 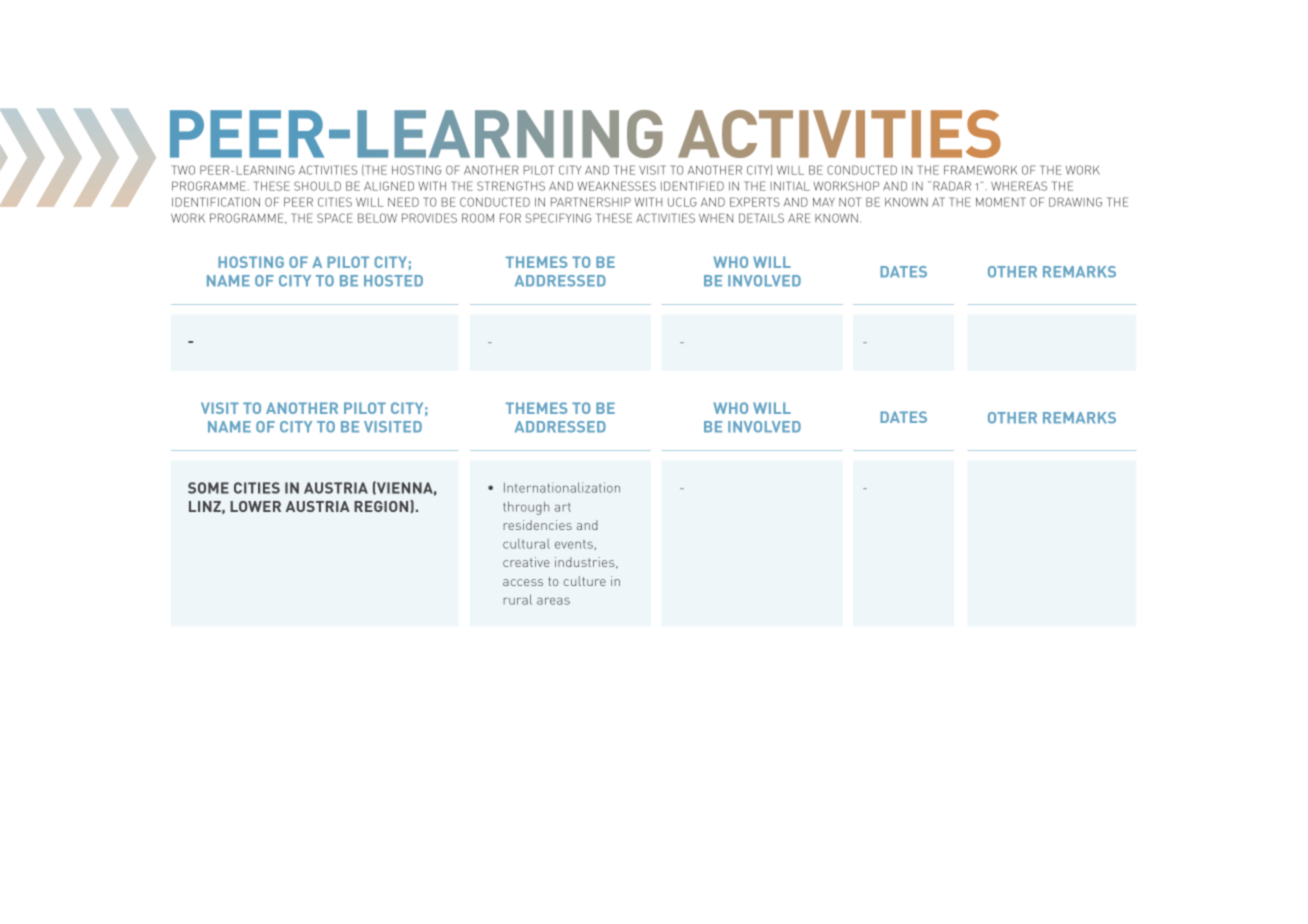 What do you see at coordinates (518, 599) in the page?
I see `rural` at bounding box center [518, 599].
